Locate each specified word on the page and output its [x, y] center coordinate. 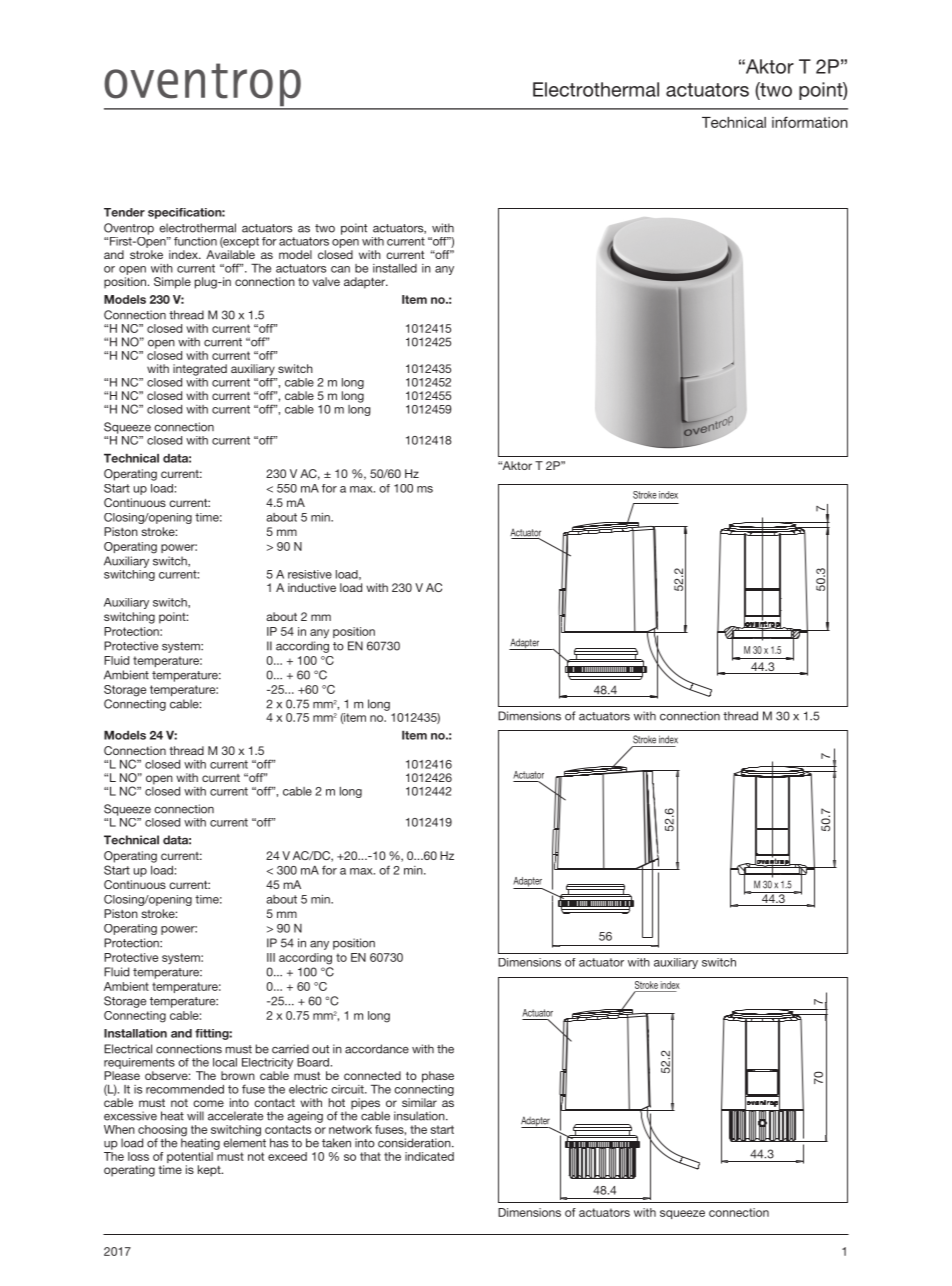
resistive [310, 574]
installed [395, 268]
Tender [124, 212]
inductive [312, 587]
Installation [135, 1033]
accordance [377, 1049]
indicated [429, 1156]
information [810, 122]
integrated [200, 370]
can [340, 269]
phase [438, 1077]
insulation [420, 1116]
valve [326, 281]
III [271, 957]
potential [190, 1159]
